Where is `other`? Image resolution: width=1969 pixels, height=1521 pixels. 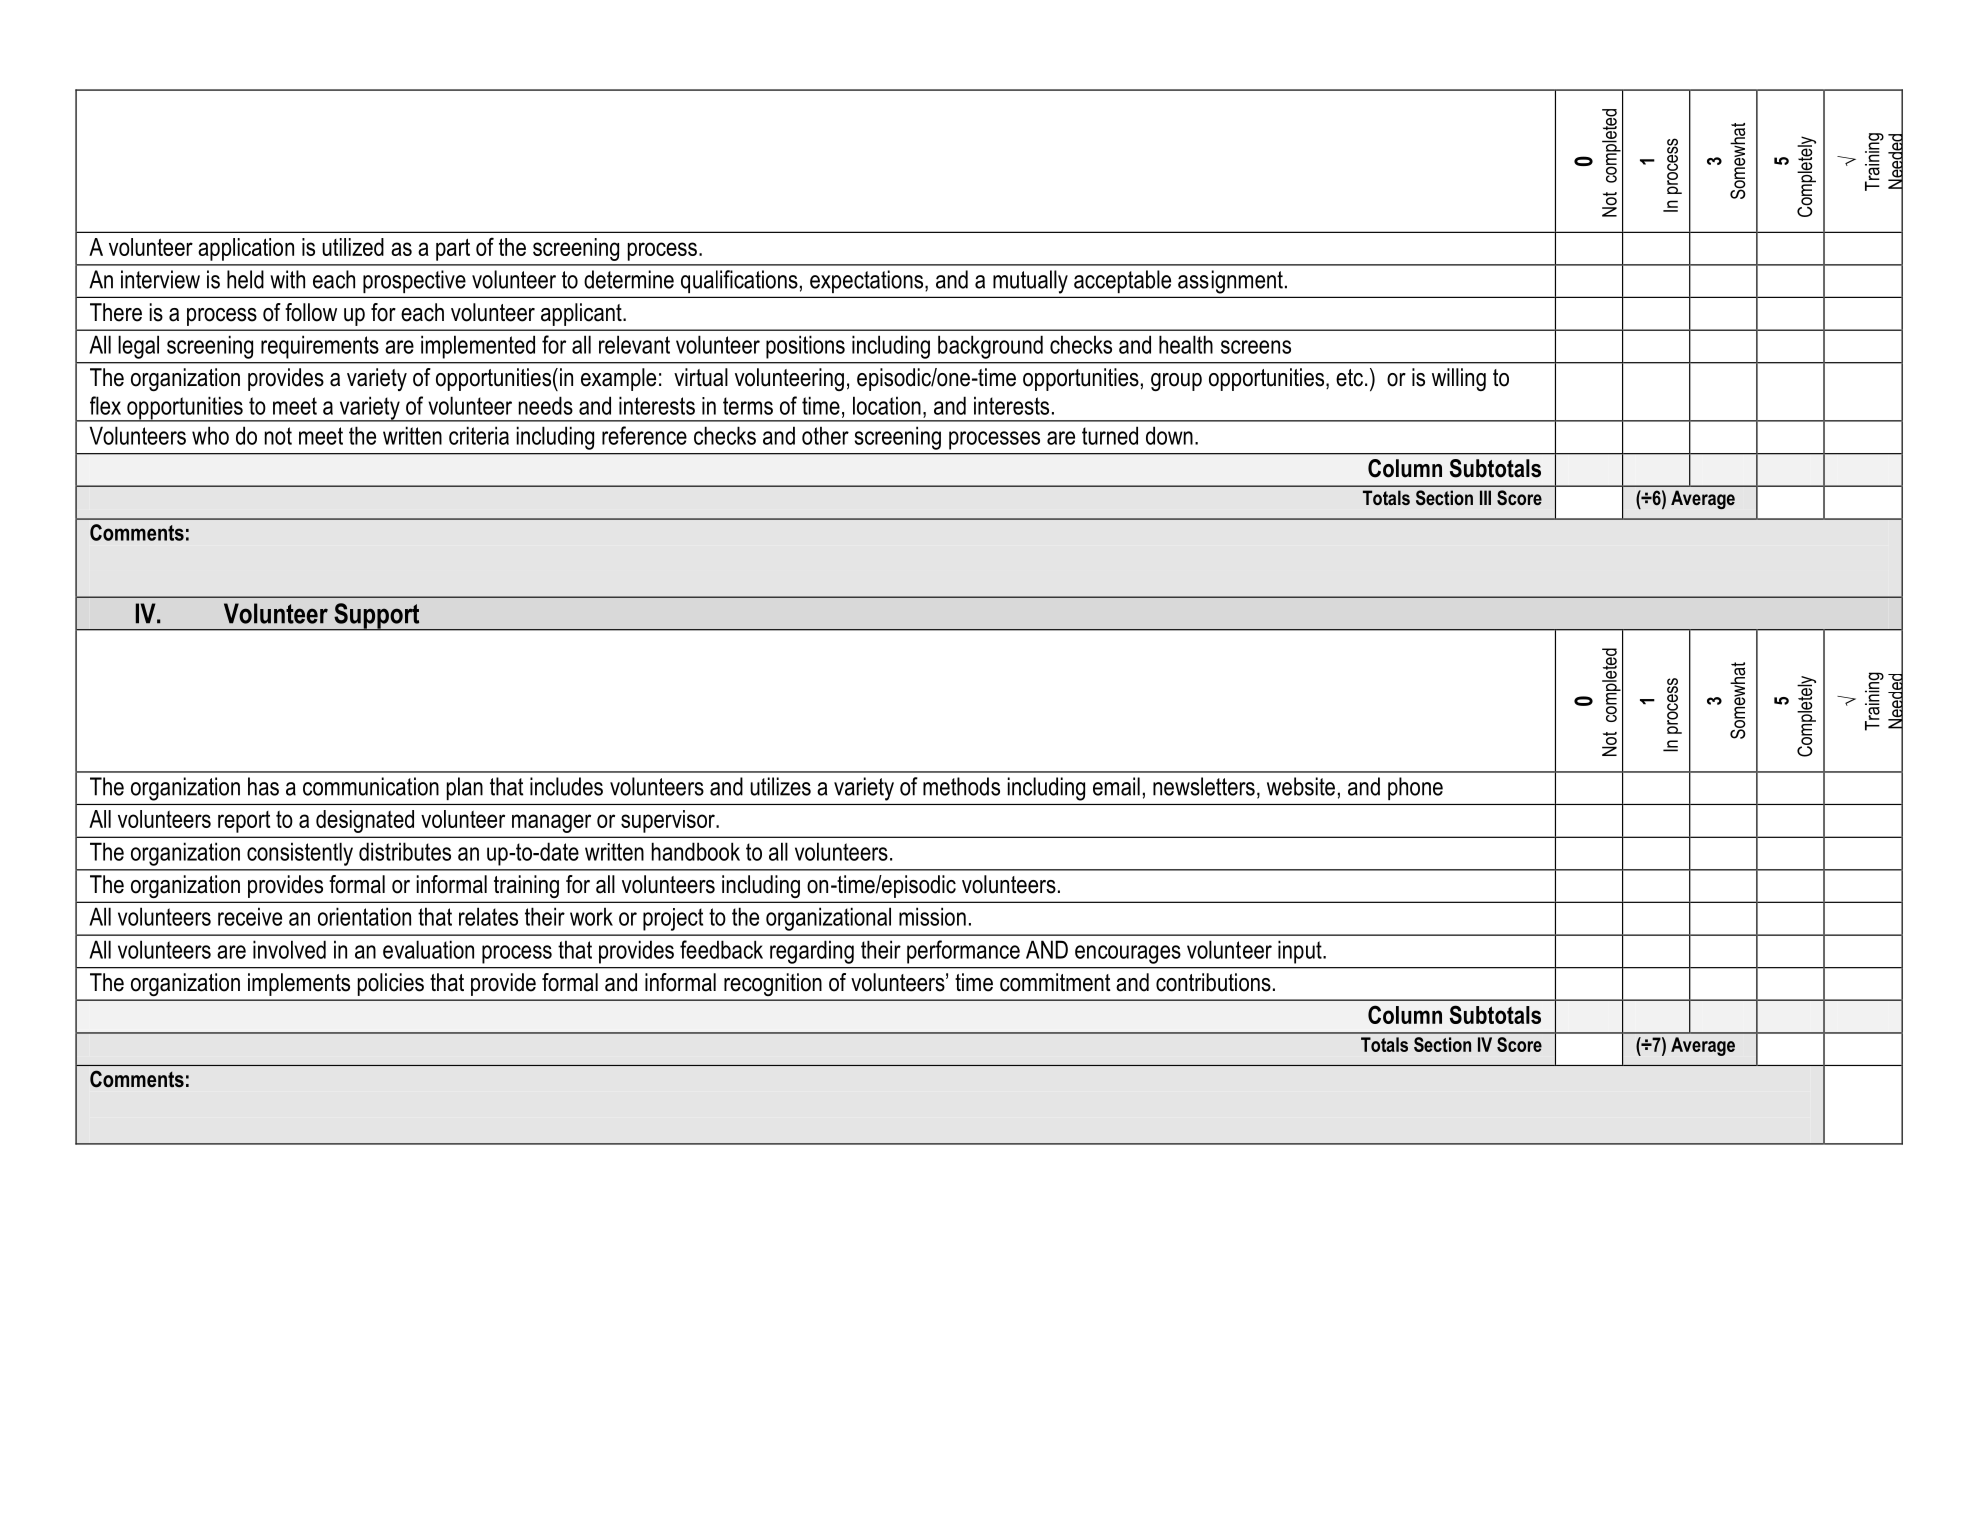 other is located at coordinates (825, 435).
